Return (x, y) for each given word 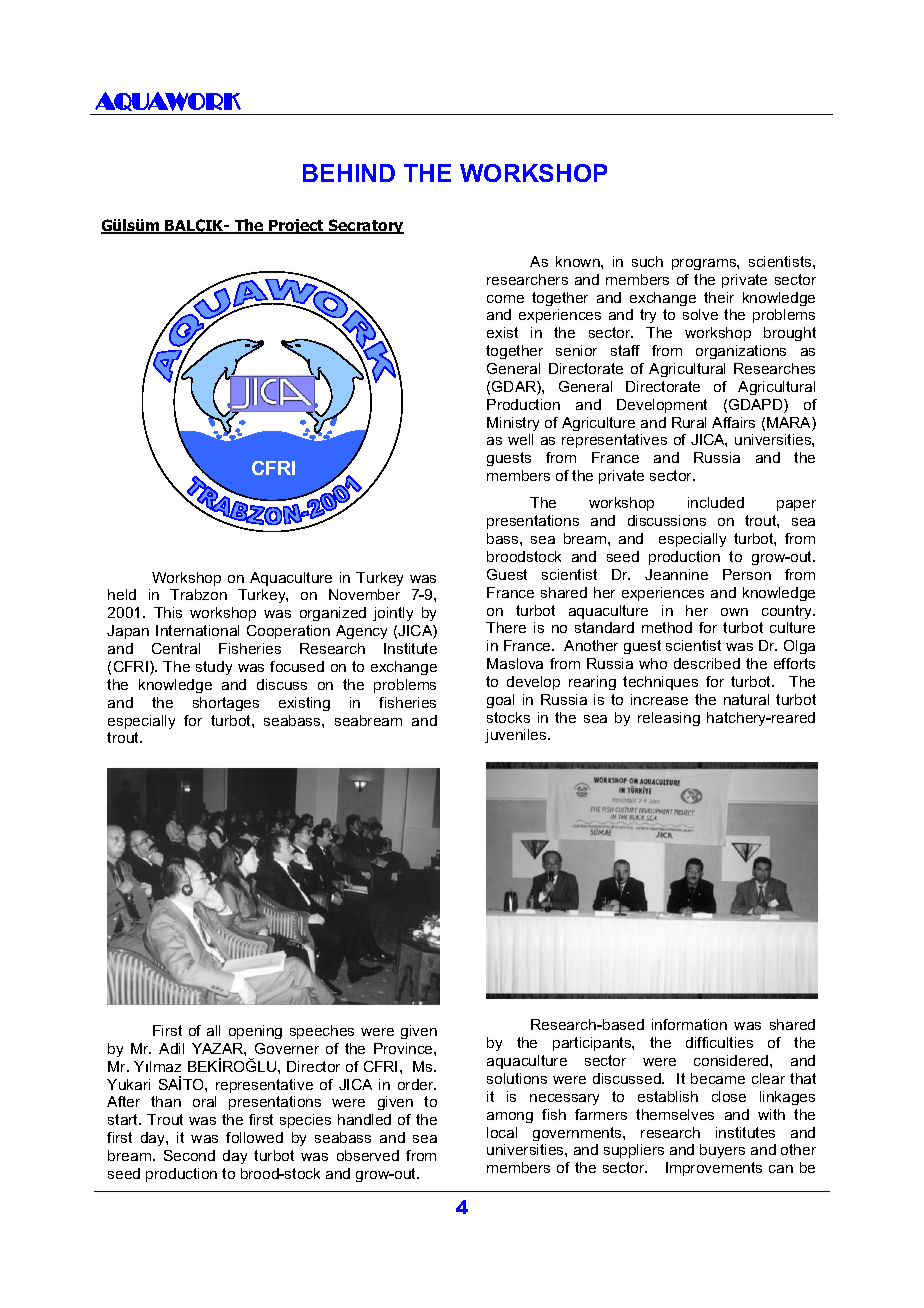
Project (297, 226)
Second (189, 1155)
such (647, 261)
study (214, 668)
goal (500, 701)
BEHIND (349, 173)
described (707, 663)
